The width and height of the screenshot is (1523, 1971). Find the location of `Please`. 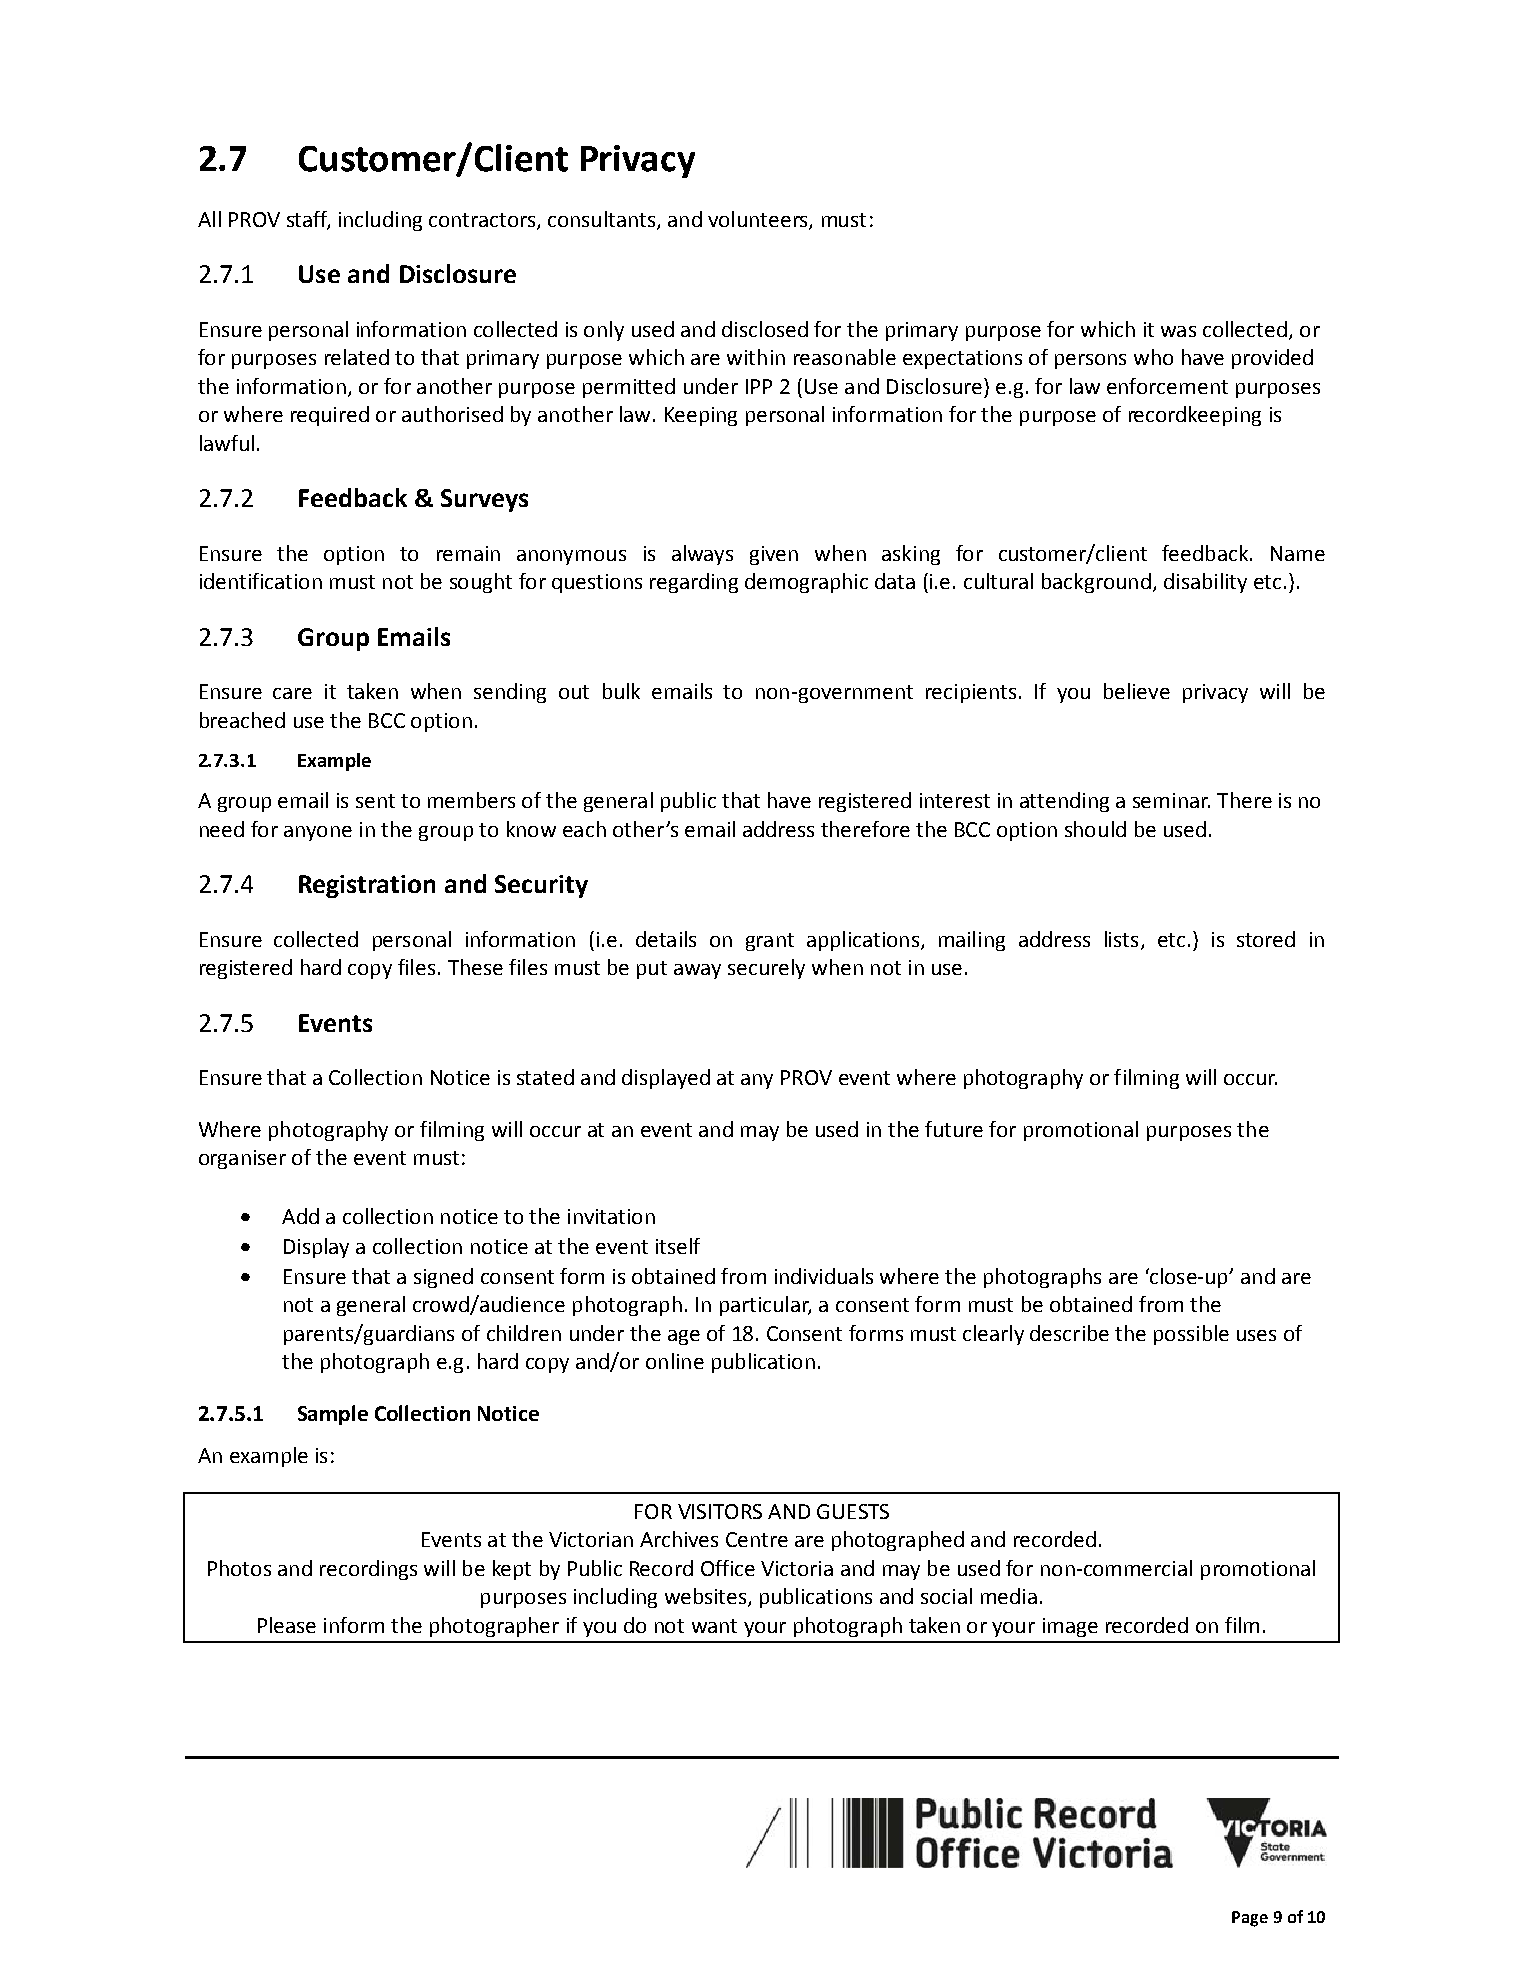

Please is located at coordinates (287, 1625).
